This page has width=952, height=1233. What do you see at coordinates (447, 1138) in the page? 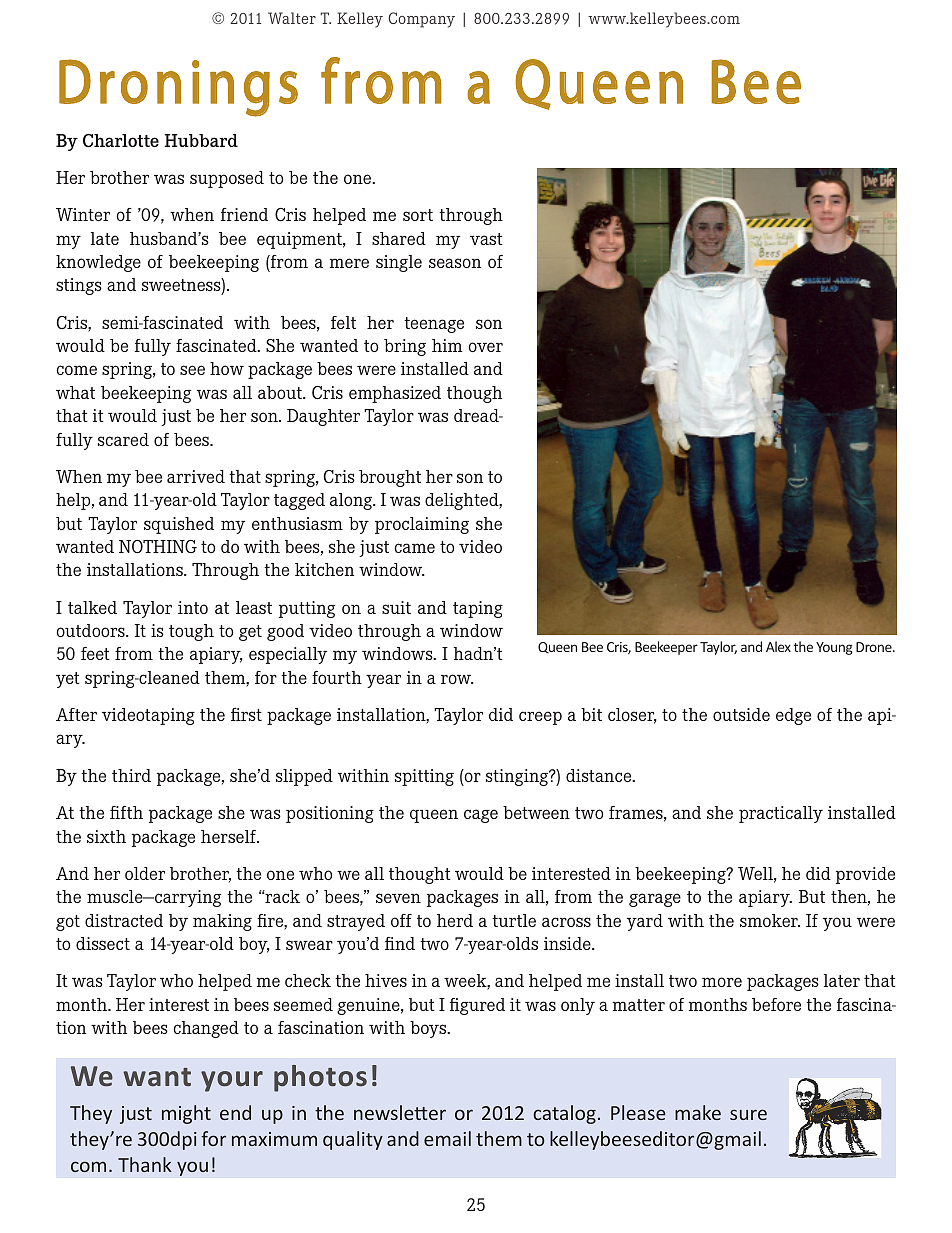
I see `email` at bounding box center [447, 1138].
